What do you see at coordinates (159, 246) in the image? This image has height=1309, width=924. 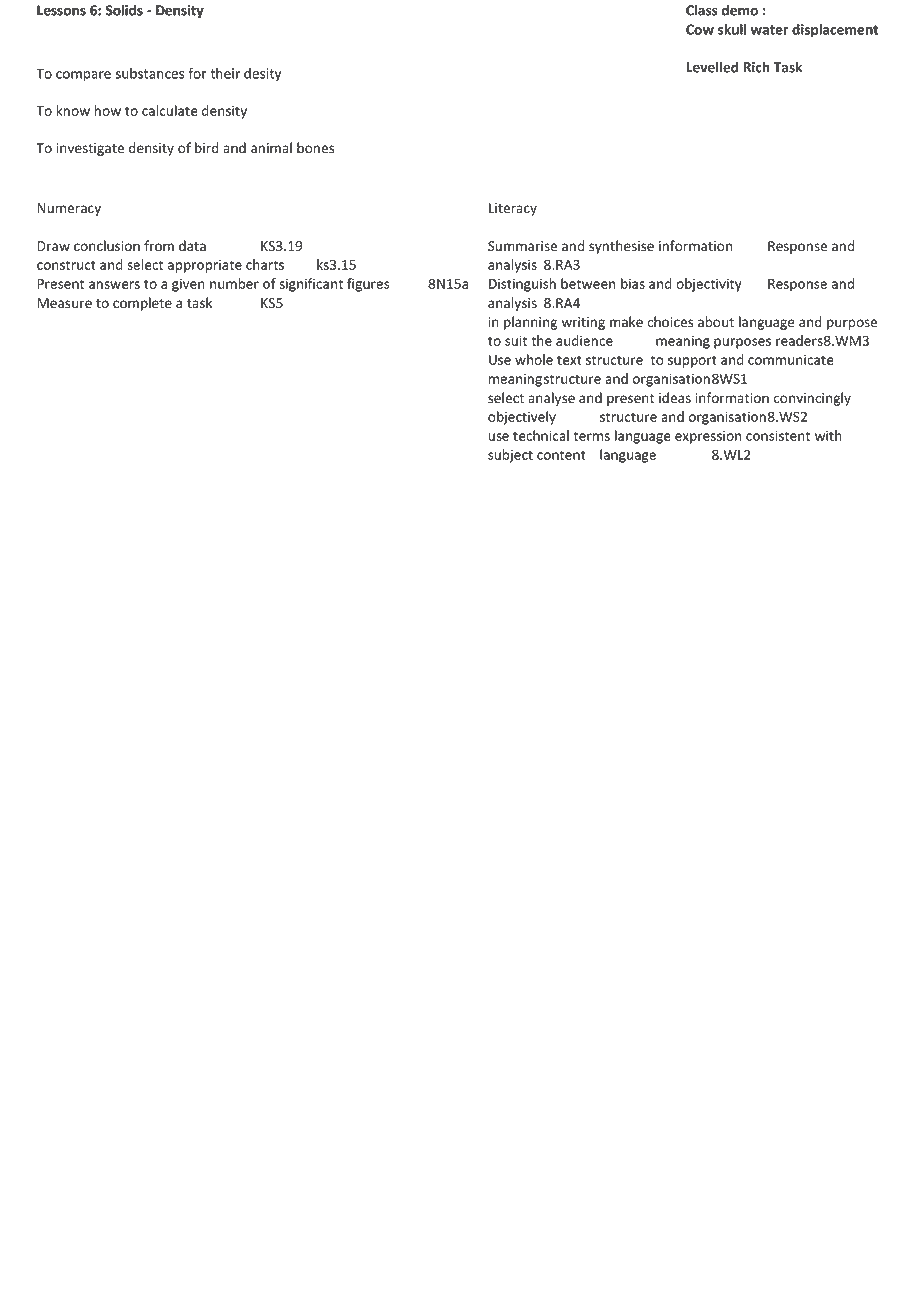 I see `from` at bounding box center [159, 246].
